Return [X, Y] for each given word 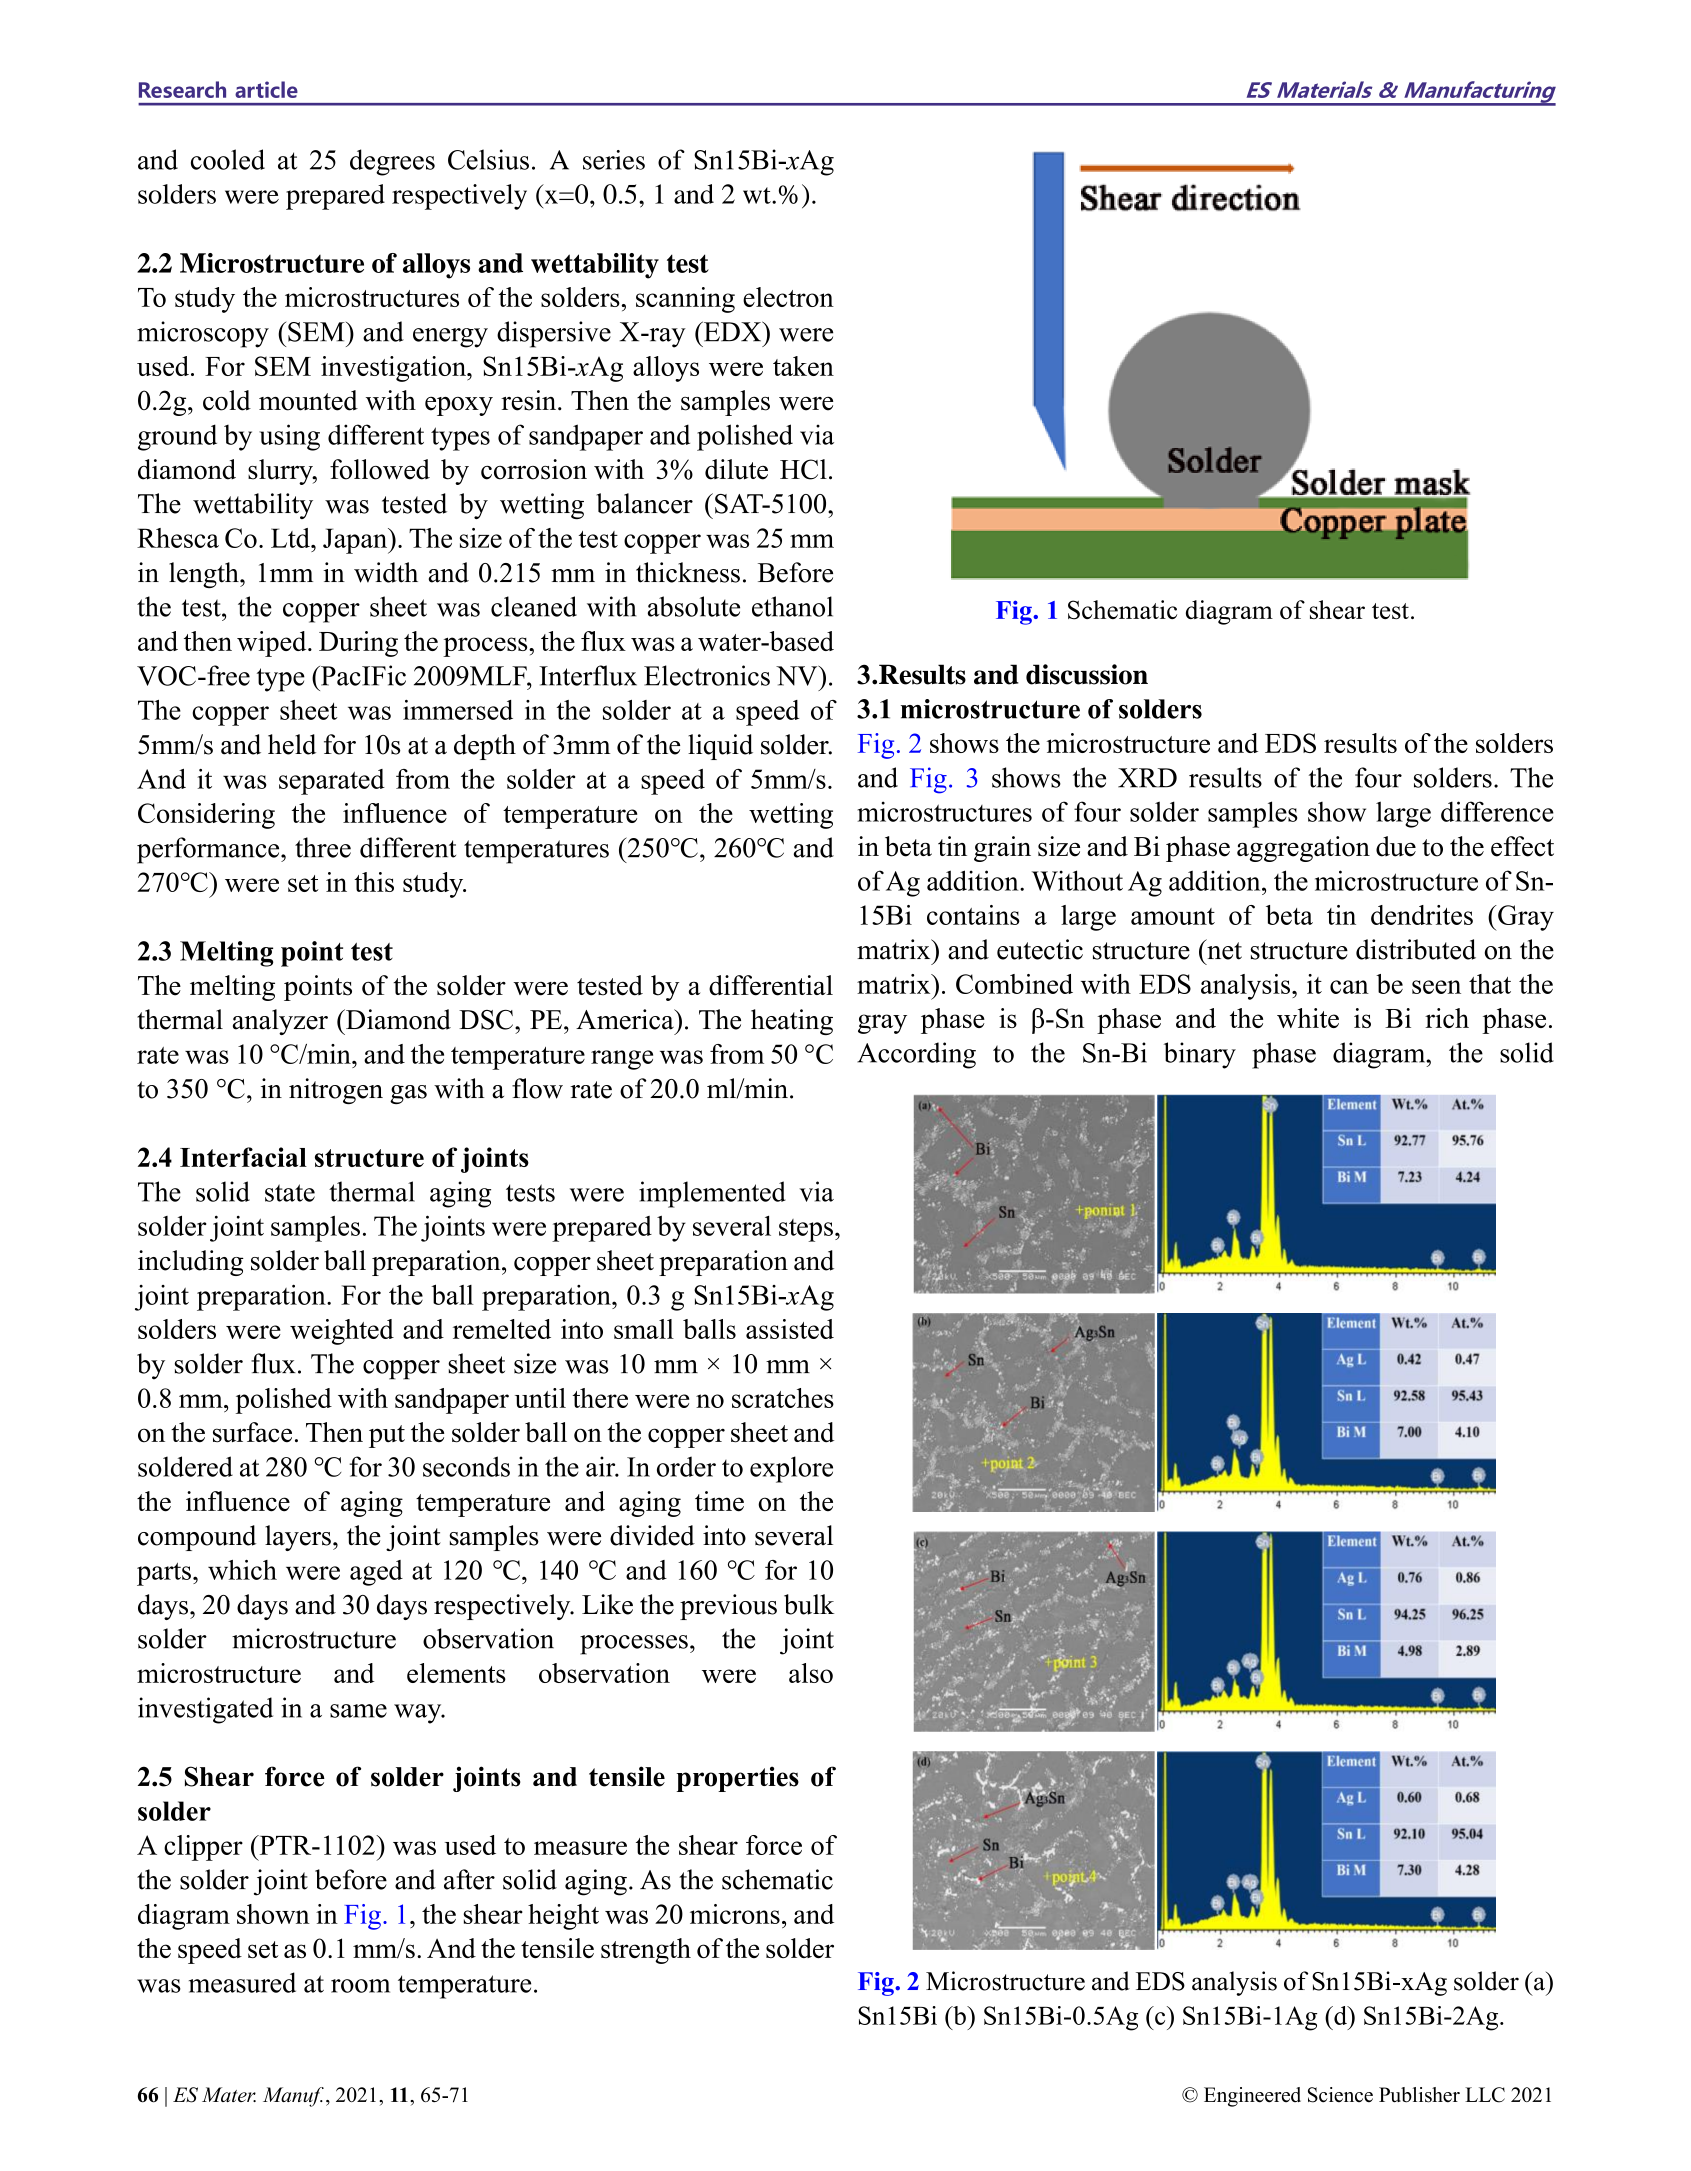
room [360, 1986]
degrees [392, 162]
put [387, 1436]
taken [803, 366]
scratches [783, 1398]
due [1396, 846]
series [614, 160]
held [292, 744]
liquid [720, 747]
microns [735, 1914]
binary [1200, 1055]
